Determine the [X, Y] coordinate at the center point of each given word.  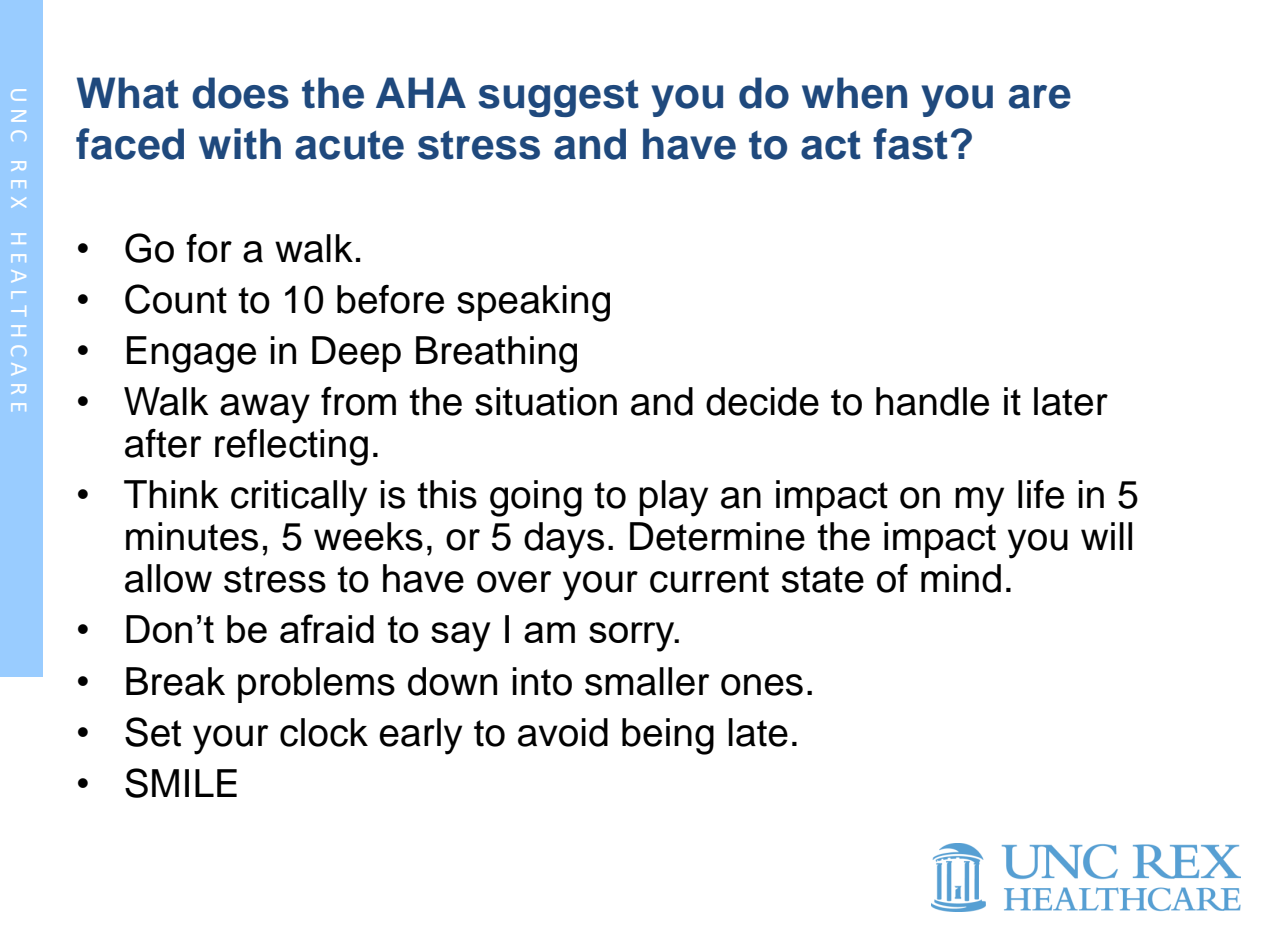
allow [168, 578]
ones [762, 685]
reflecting [291, 447]
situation [546, 401]
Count [176, 299]
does [240, 93]
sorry [633, 637]
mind [961, 578]
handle [932, 401]
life [1041, 494]
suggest [558, 98]
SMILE [181, 783]
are [1040, 97]
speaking [533, 303]
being [668, 736]
